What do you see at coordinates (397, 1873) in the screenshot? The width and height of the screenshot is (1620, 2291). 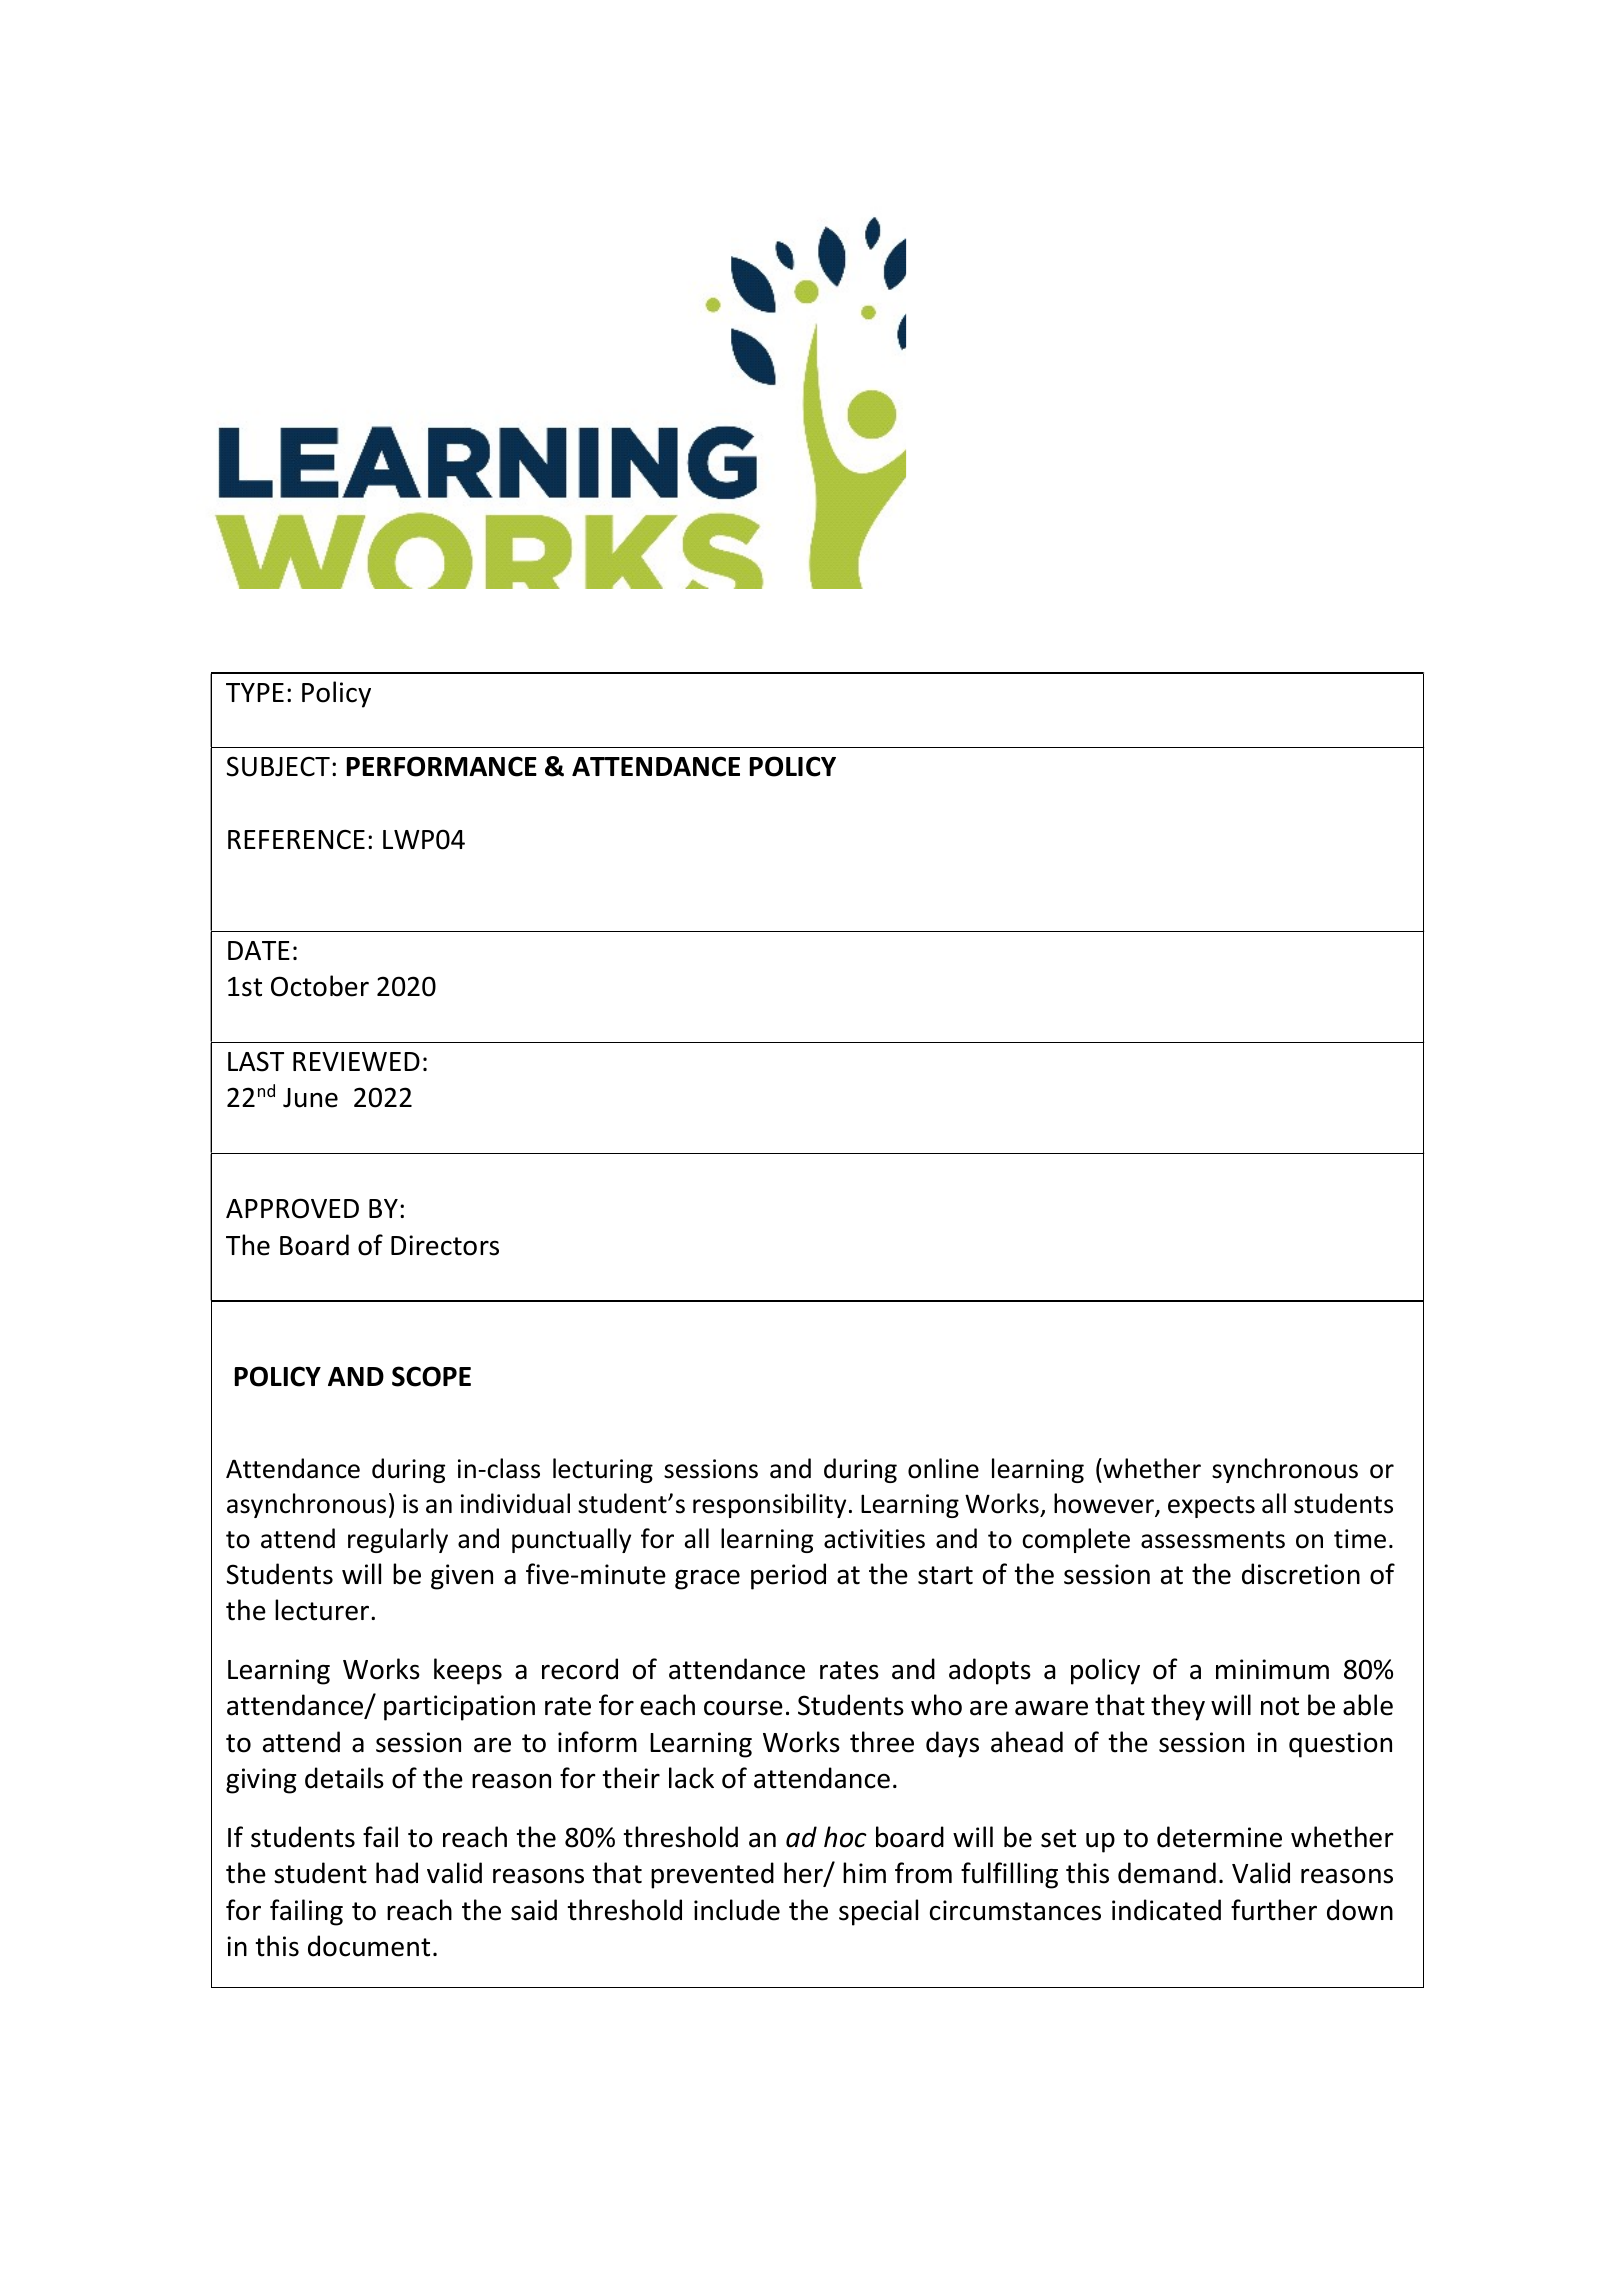 I see `had` at bounding box center [397, 1873].
